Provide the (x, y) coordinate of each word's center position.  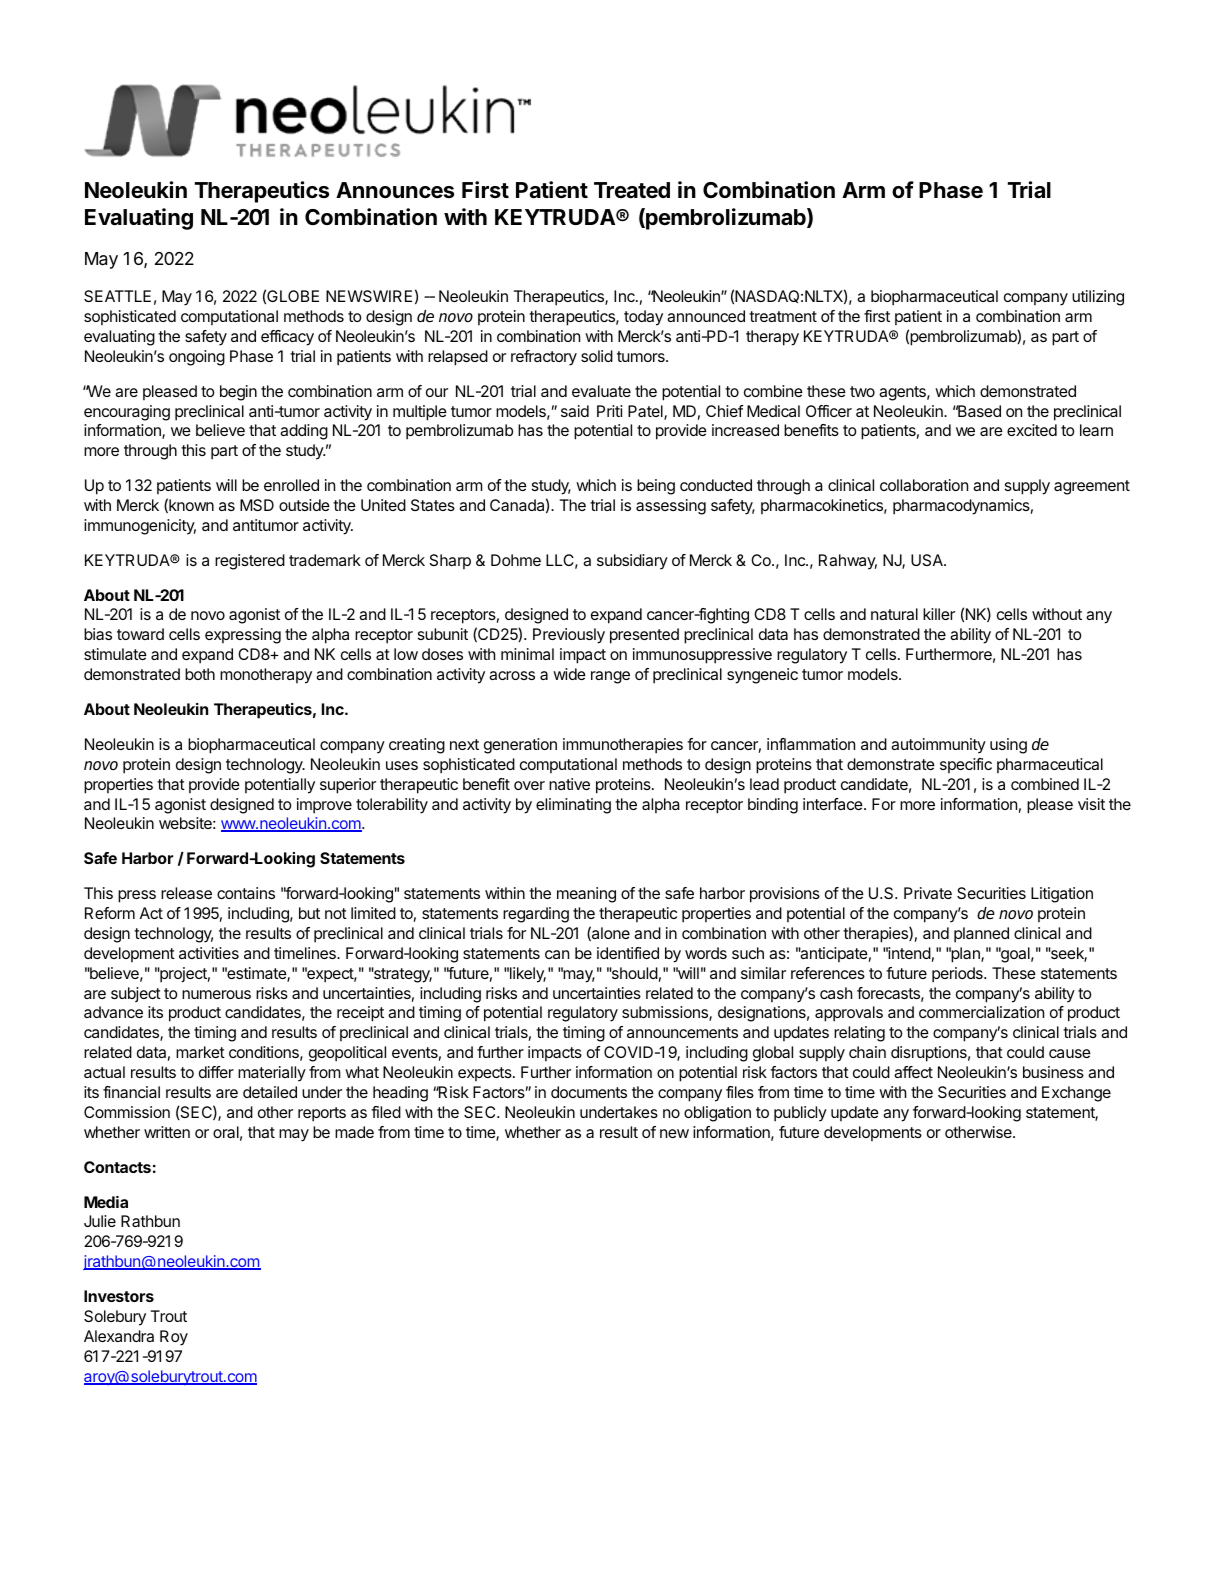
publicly (800, 1114)
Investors (119, 1296)
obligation (717, 1114)
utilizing (1098, 298)
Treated (632, 190)
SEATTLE (117, 296)
